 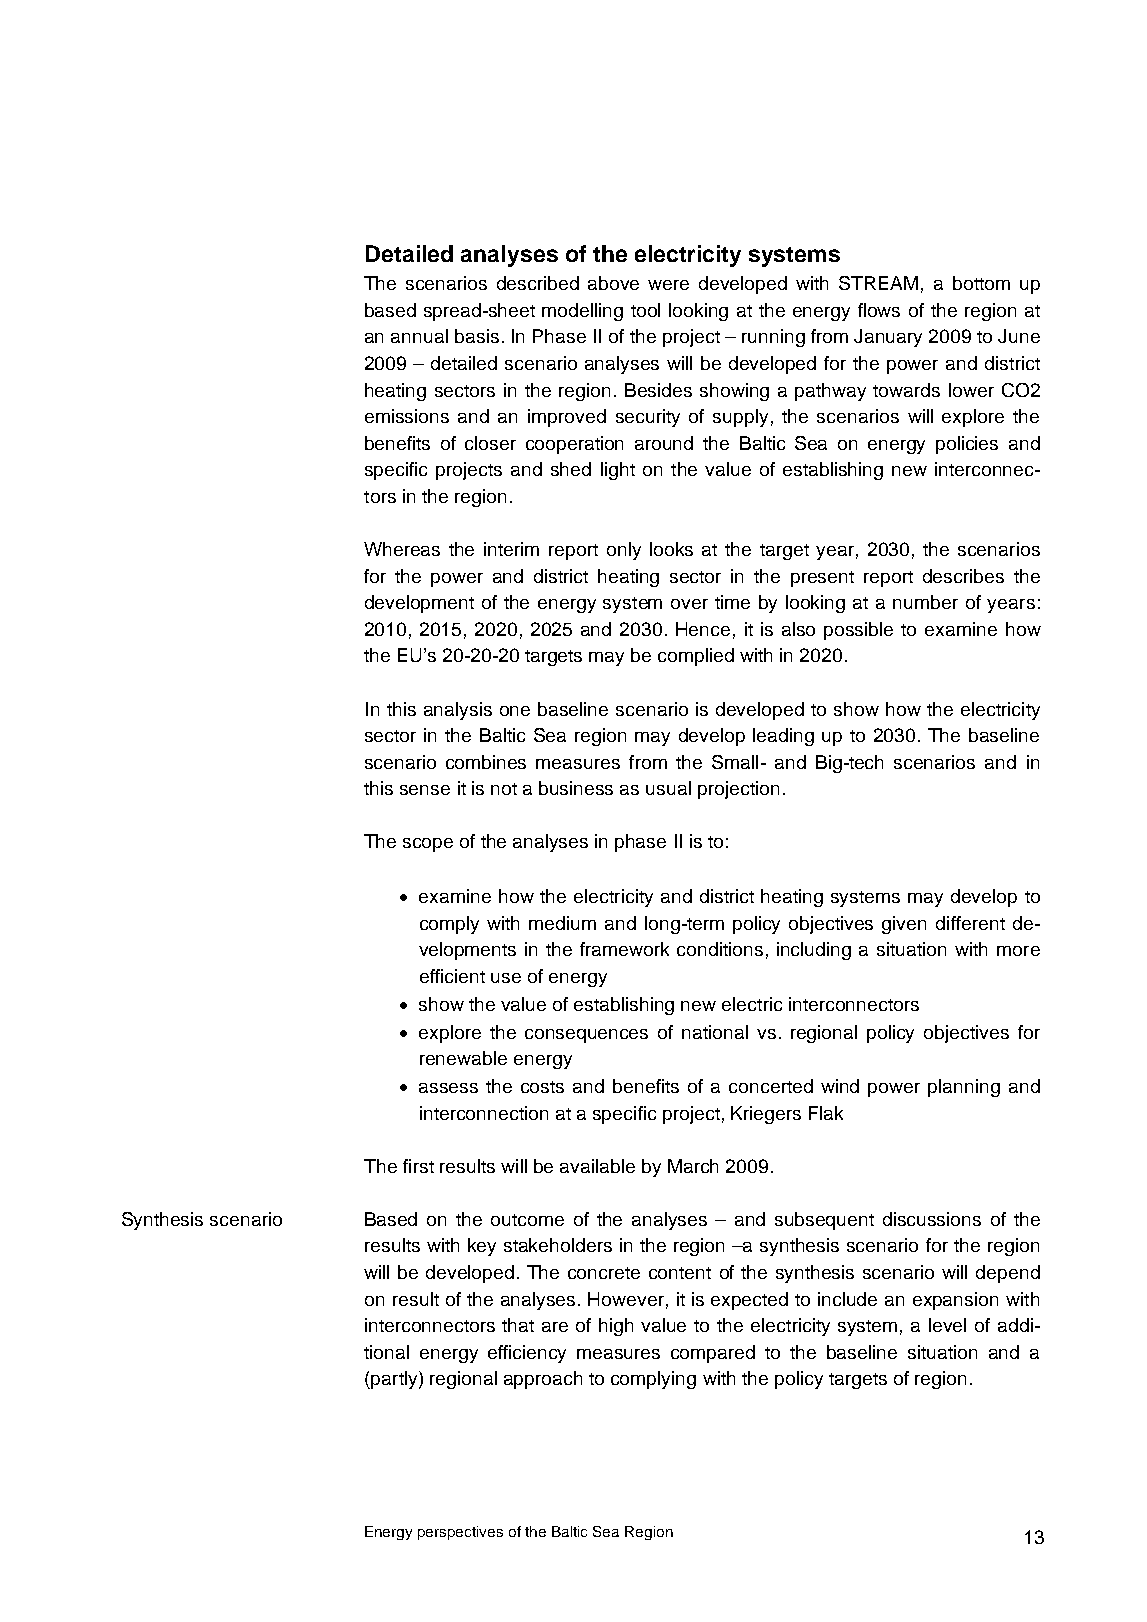 What do you see at coordinates (477, 336) in the document?
I see `basis` at bounding box center [477, 336].
